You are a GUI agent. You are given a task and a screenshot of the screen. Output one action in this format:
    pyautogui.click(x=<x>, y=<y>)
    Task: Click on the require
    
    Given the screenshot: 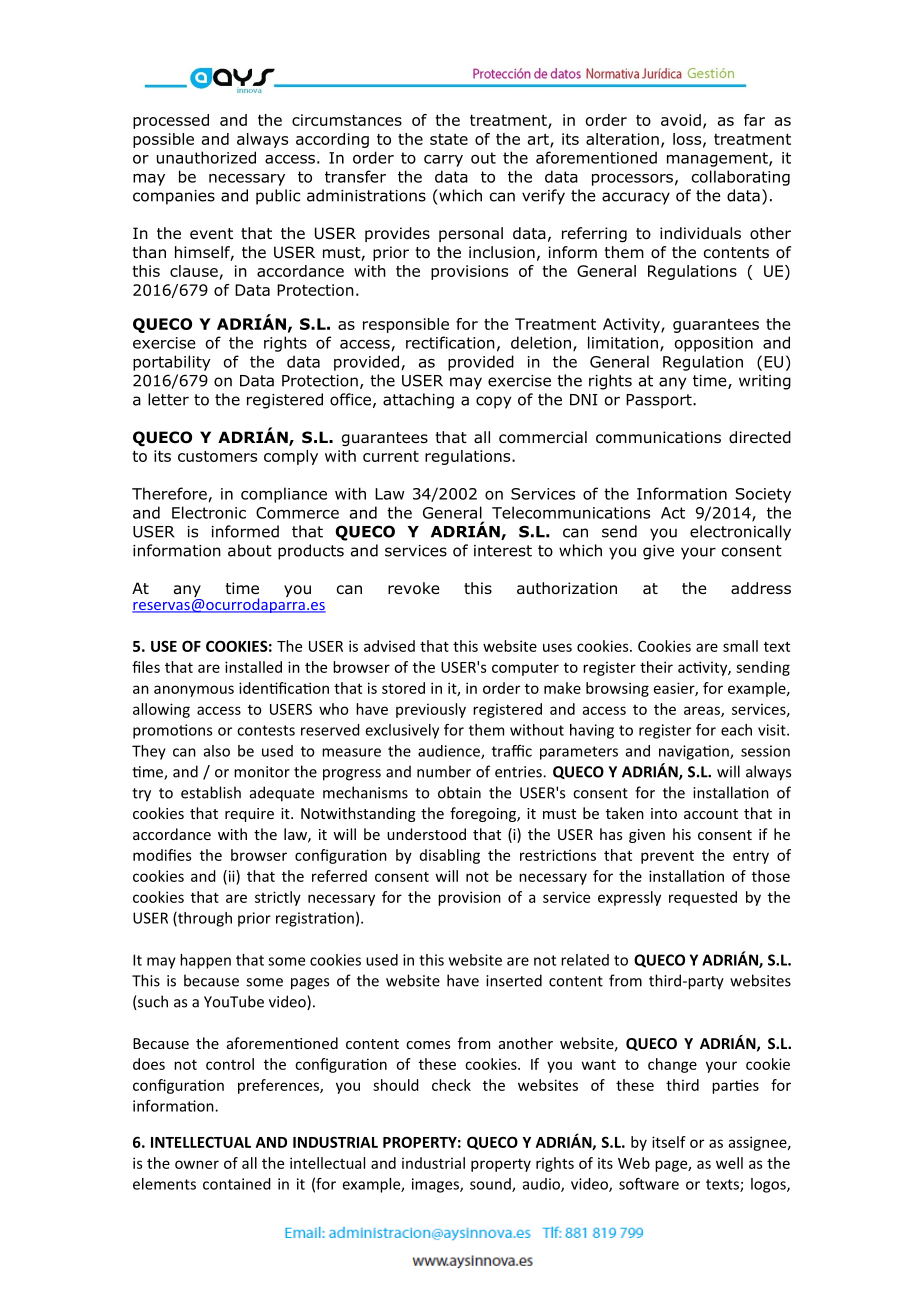 What is the action you would take?
    pyautogui.click(x=249, y=815)
